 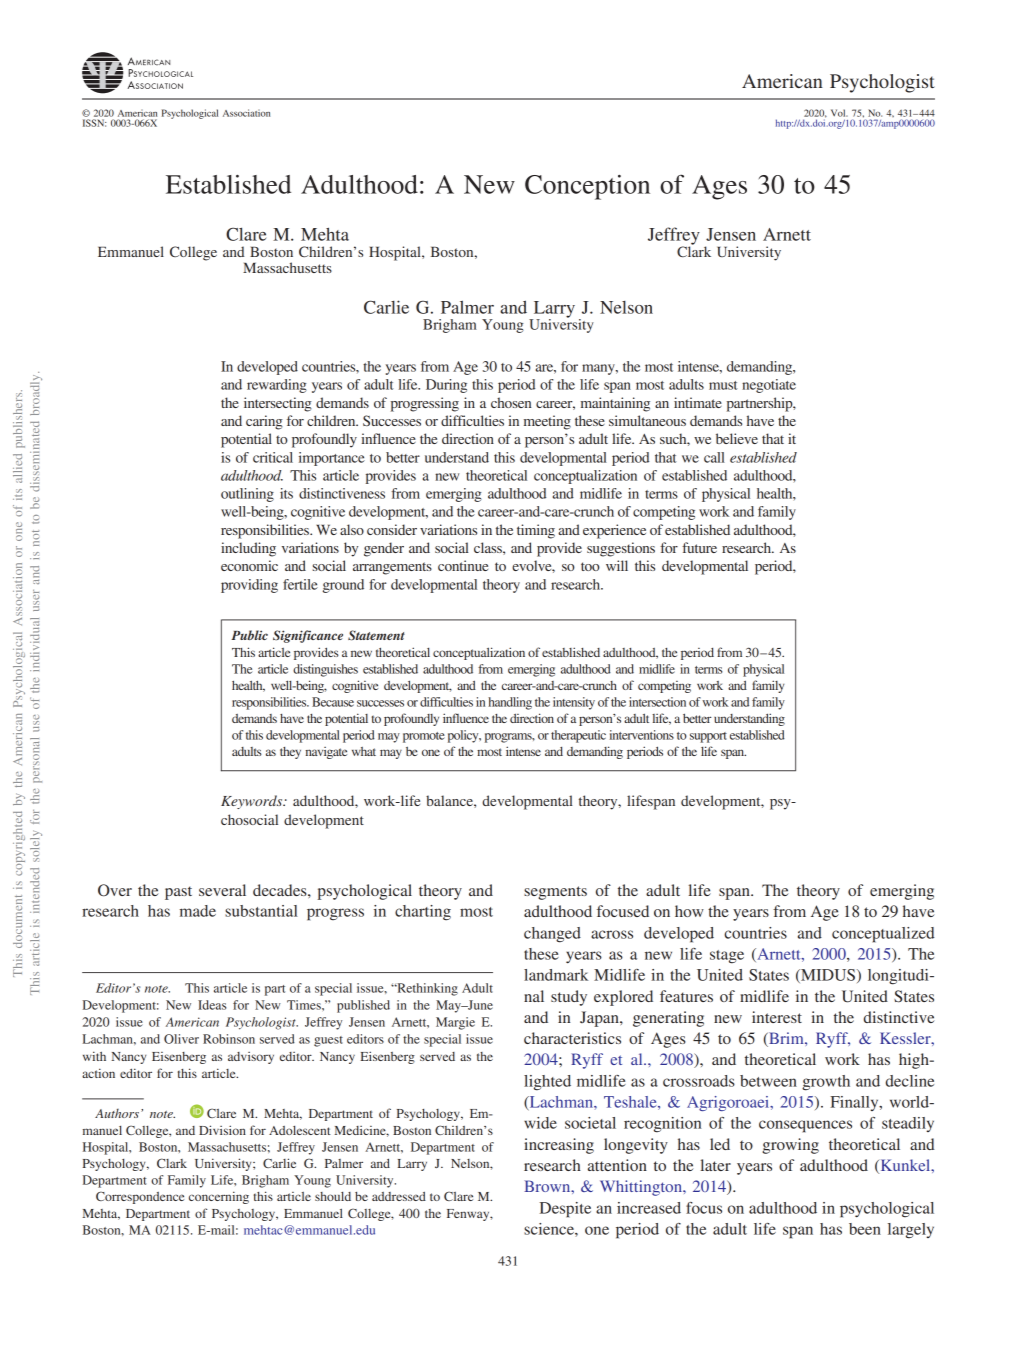 What do you see at coordinates (219, 1197) in the screenshot?
I see `concerning` at bounding box center [219, 1197].
